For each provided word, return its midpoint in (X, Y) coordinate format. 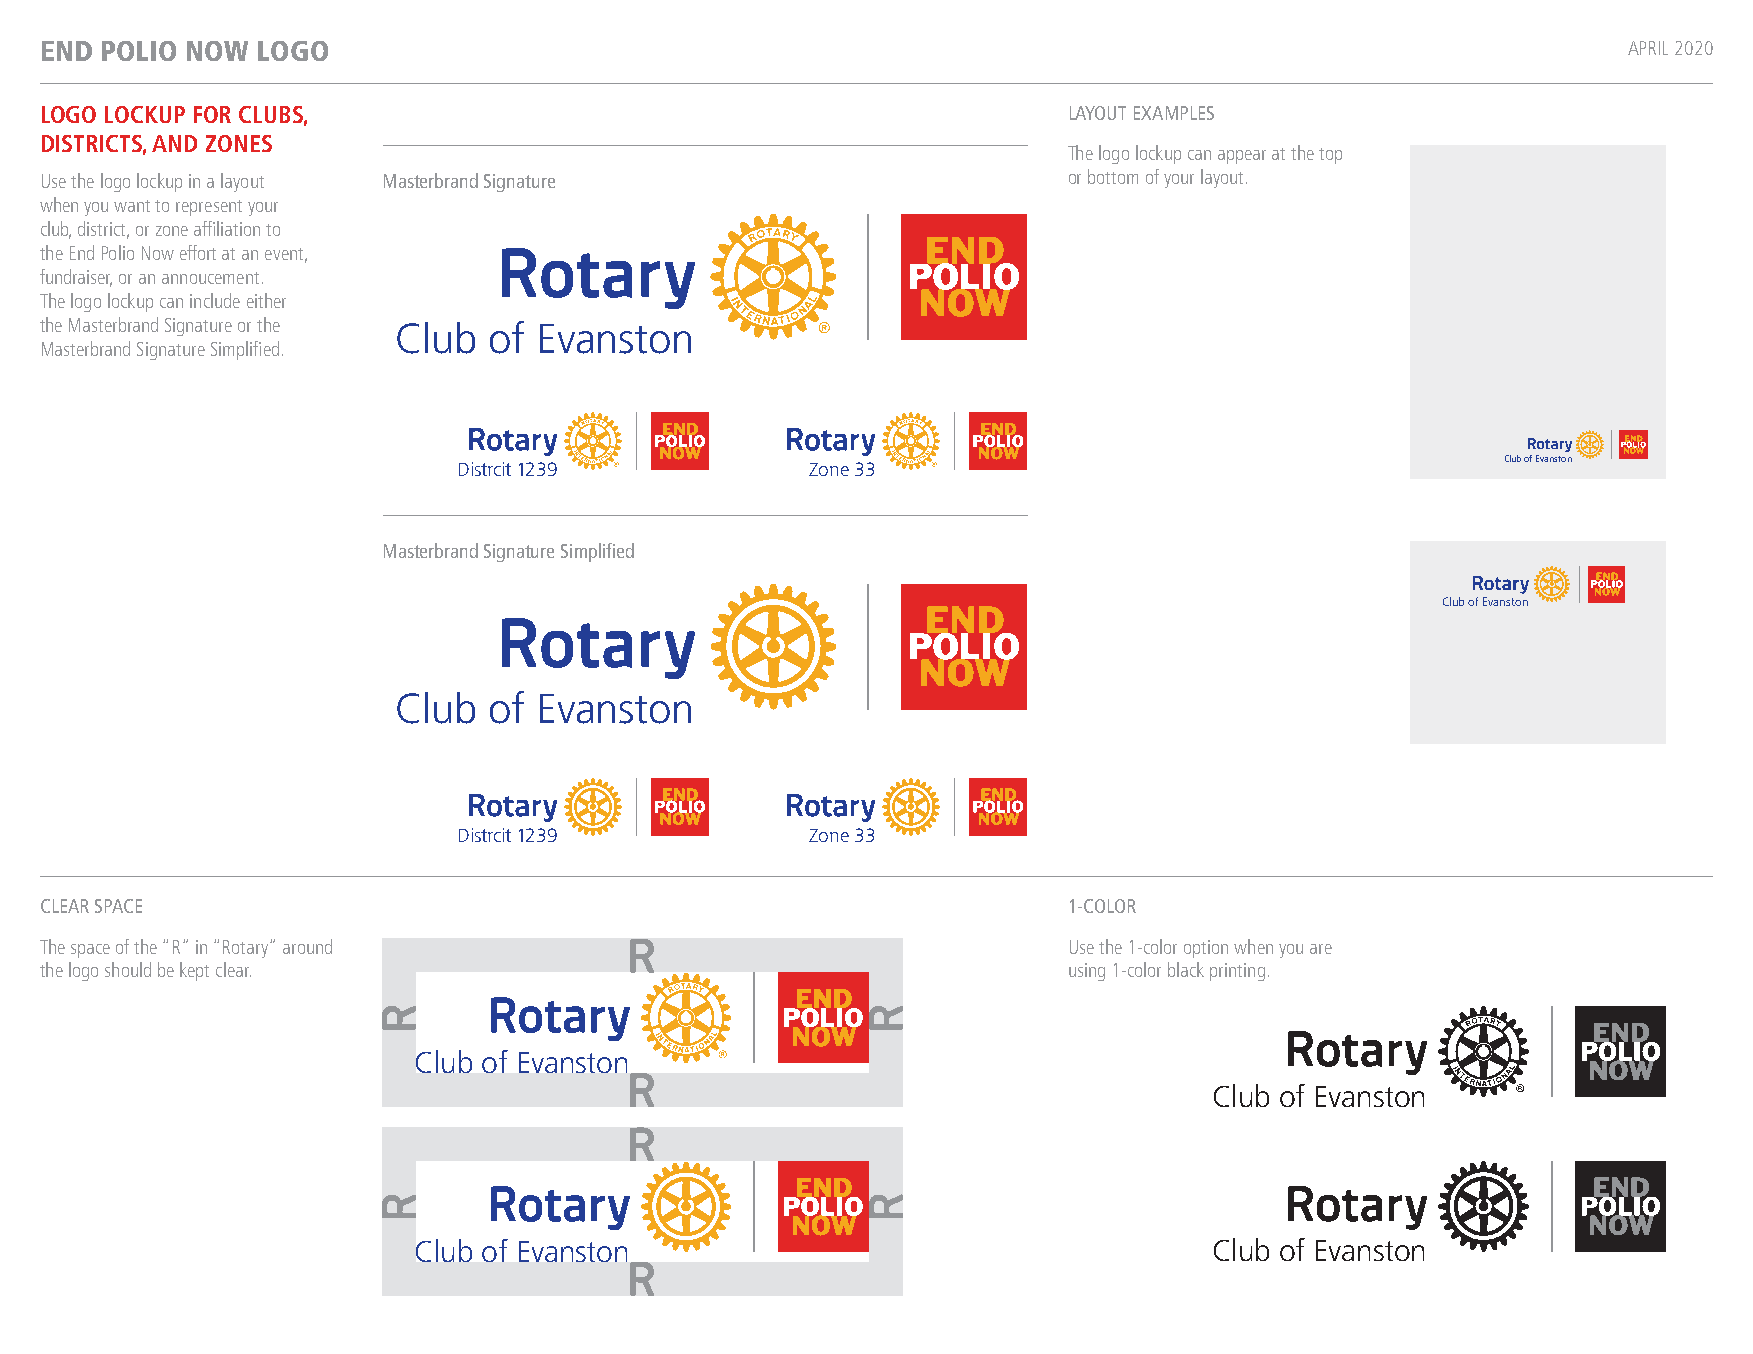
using (1087, 972)
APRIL (1648, 48)
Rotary (247, 949)
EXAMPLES (1174, 113)
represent (209, 208)
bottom (1113, 176)
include (215, 300)
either (266, 300)
